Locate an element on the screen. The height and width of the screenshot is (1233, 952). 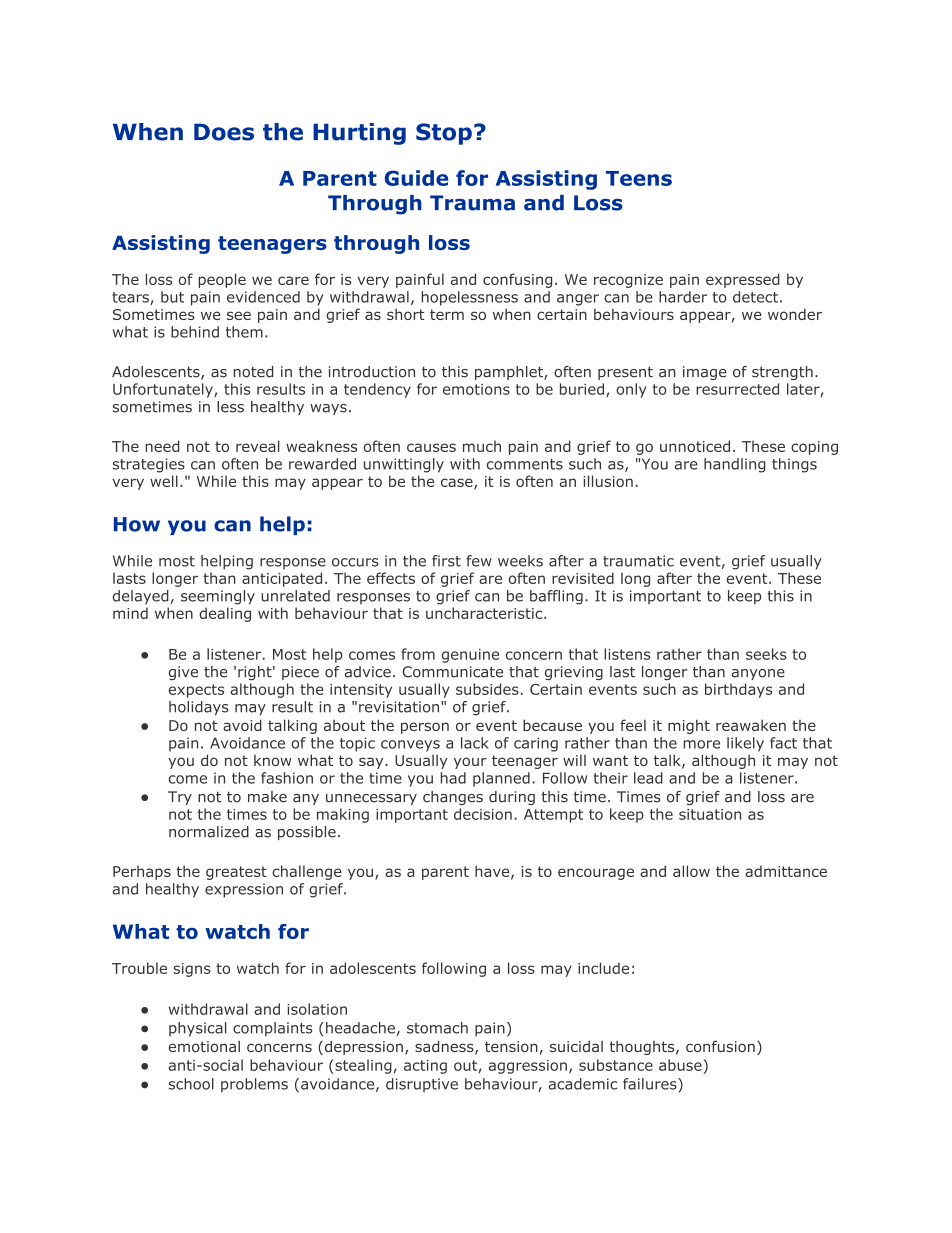
emotional is located at coordinates (204, 1046).
